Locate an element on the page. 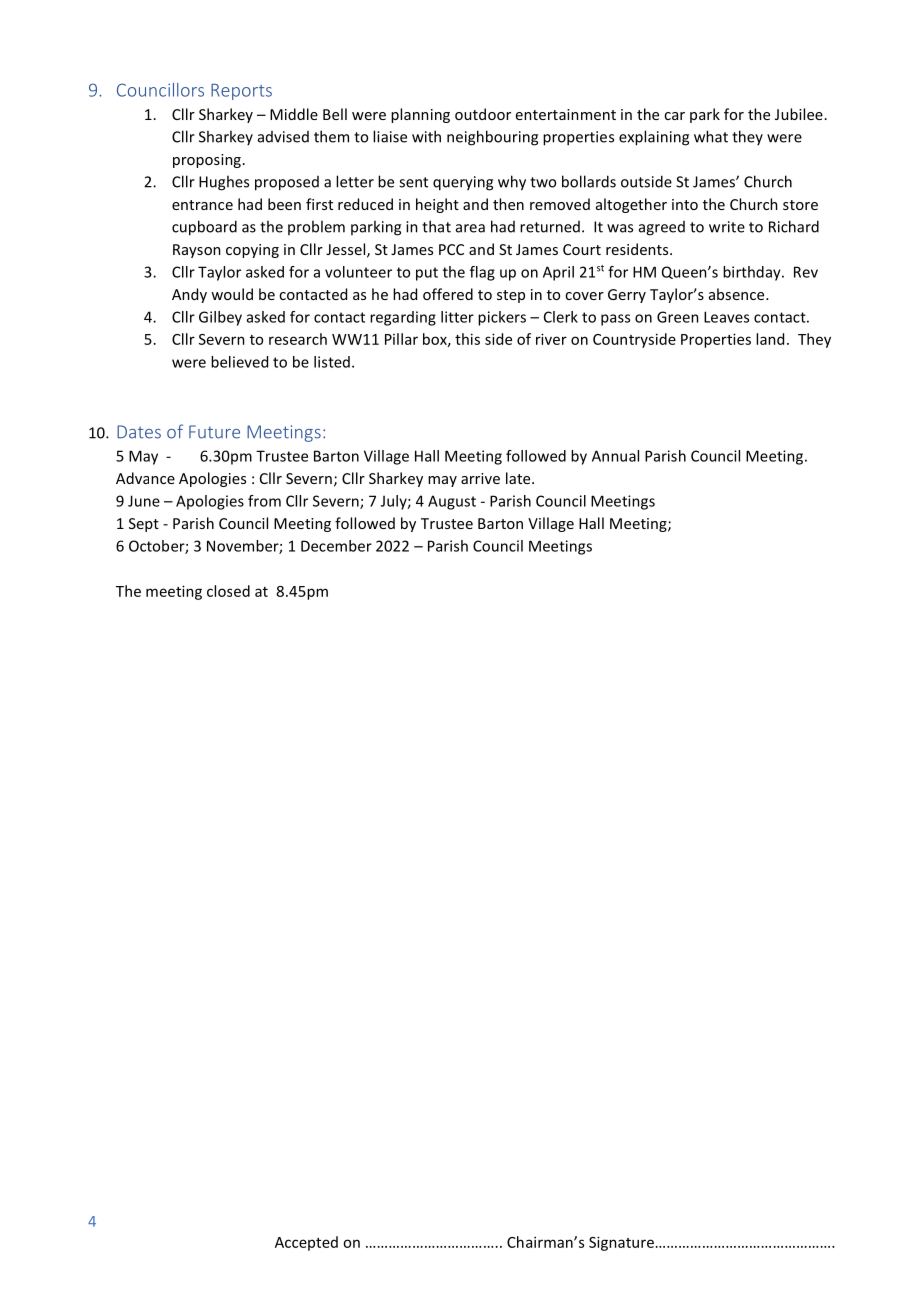  what is located at coordinates (711, 136).
